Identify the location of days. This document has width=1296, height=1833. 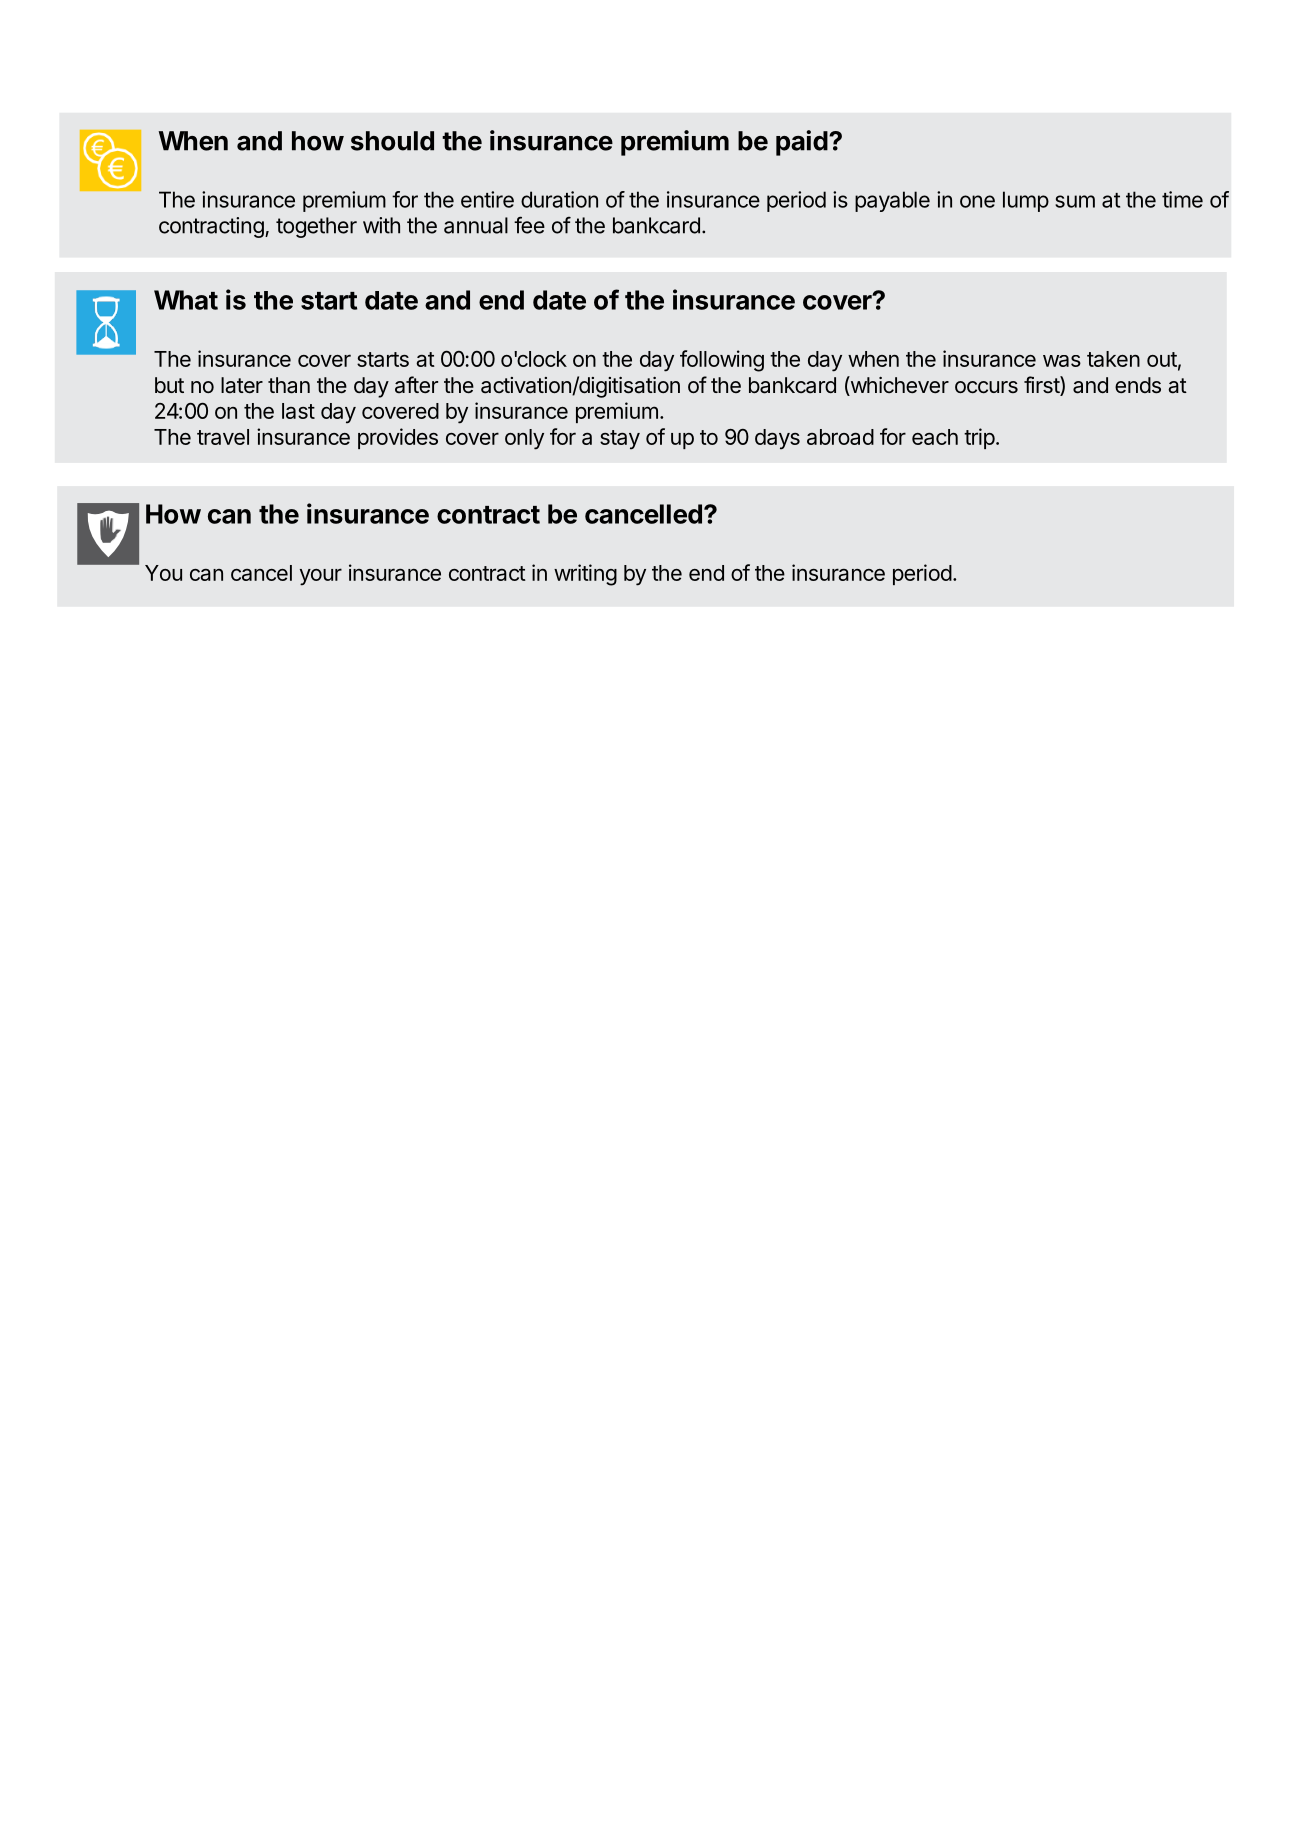
(777, 439).
